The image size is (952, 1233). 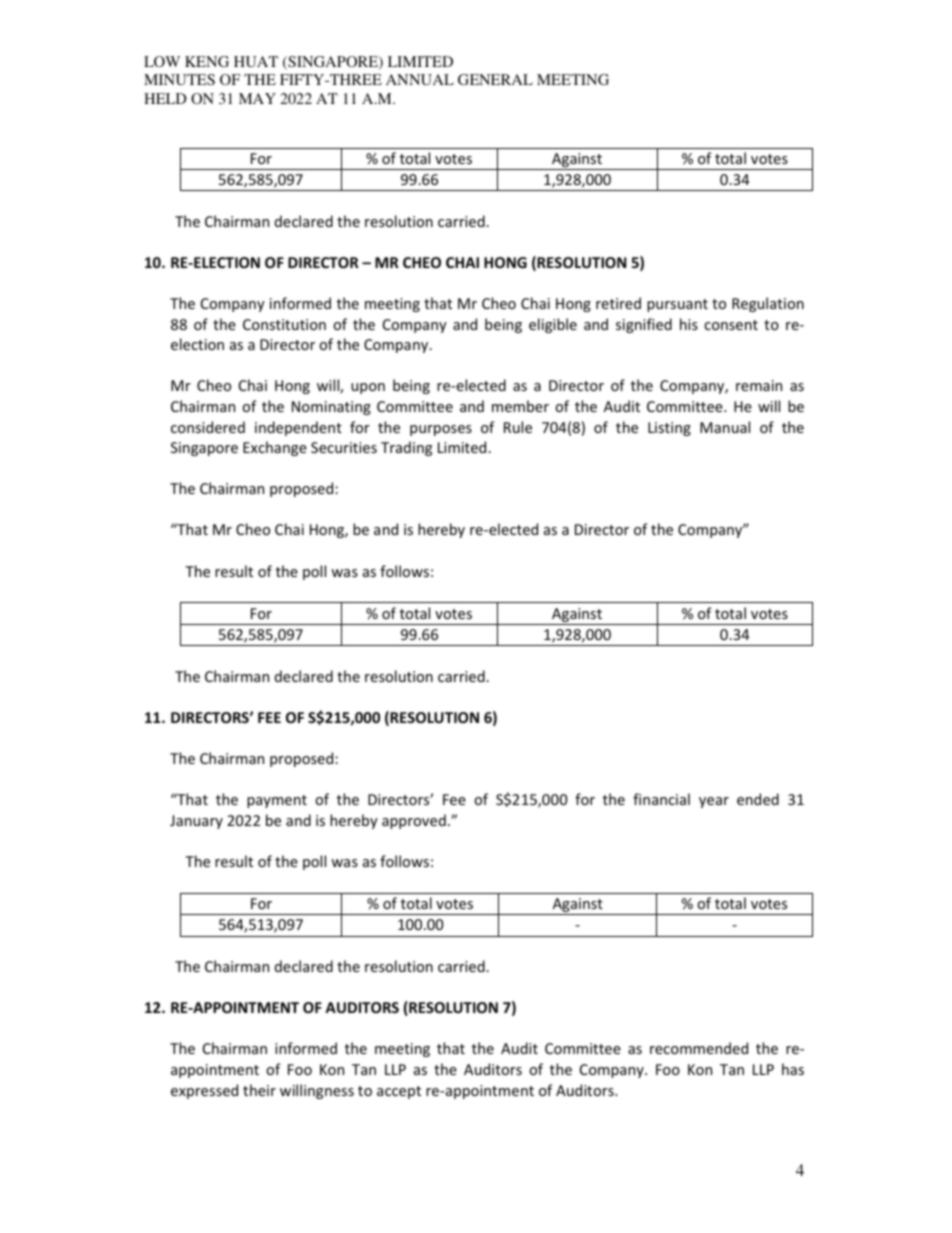 I want to click on Exchange, so click(x=275, y=448).
